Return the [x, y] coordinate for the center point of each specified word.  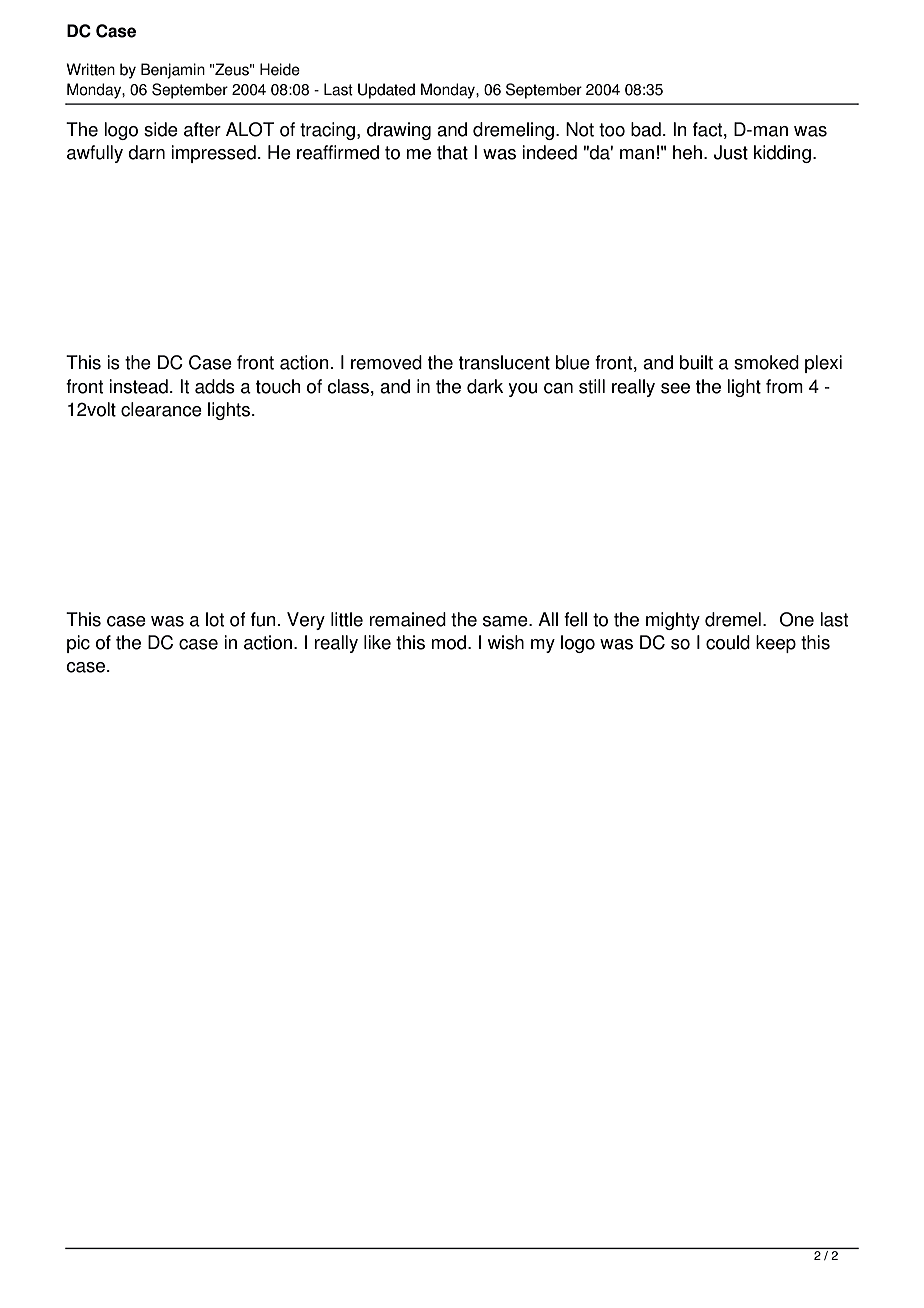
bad [646, 129]
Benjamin [173, 71]
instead [138, 386]
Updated [386, 91]
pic [78, 644]
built [696, 362]
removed [386, 362]
